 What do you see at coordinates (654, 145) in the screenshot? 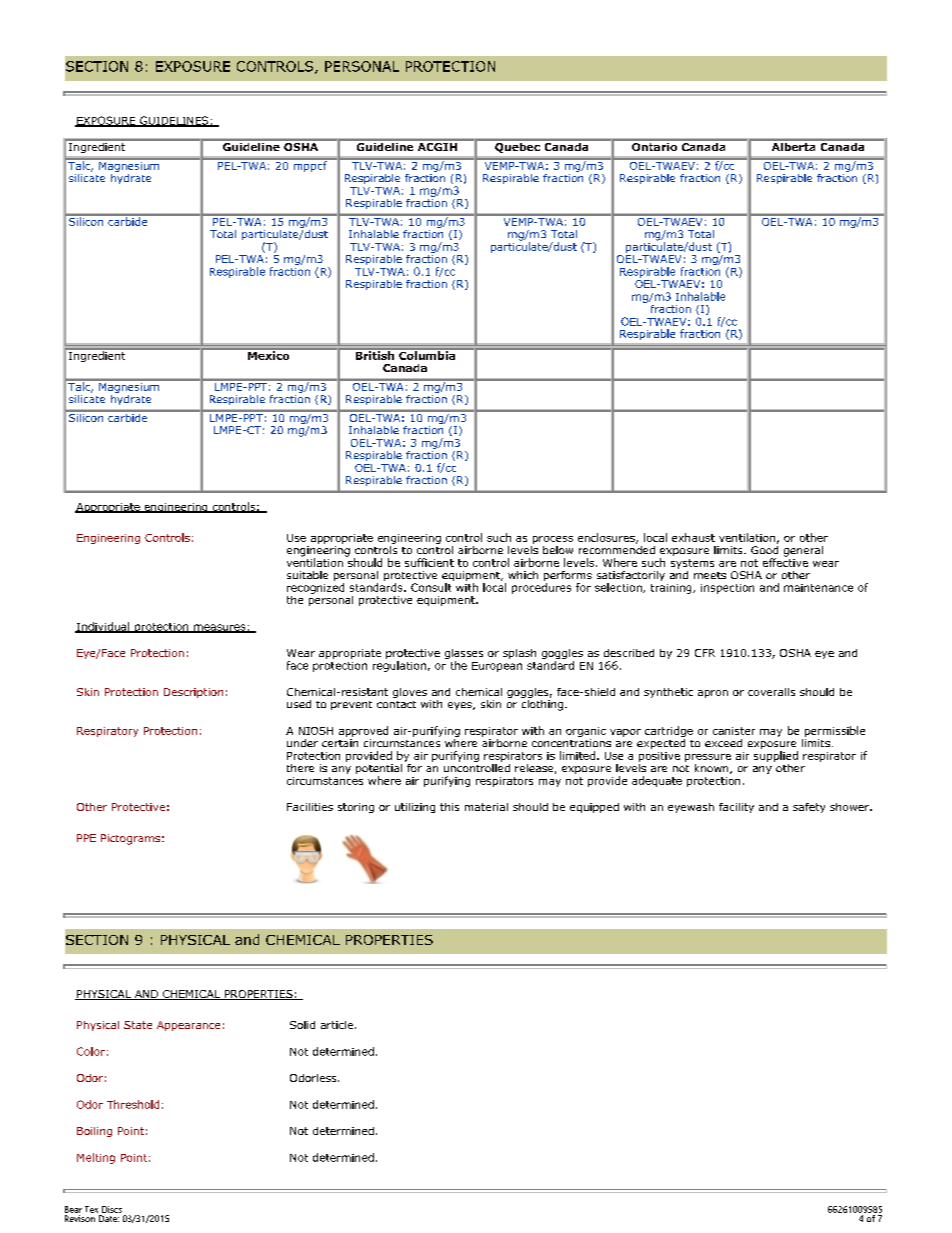
I see `Ontario` at bounding box center [654, 145].
